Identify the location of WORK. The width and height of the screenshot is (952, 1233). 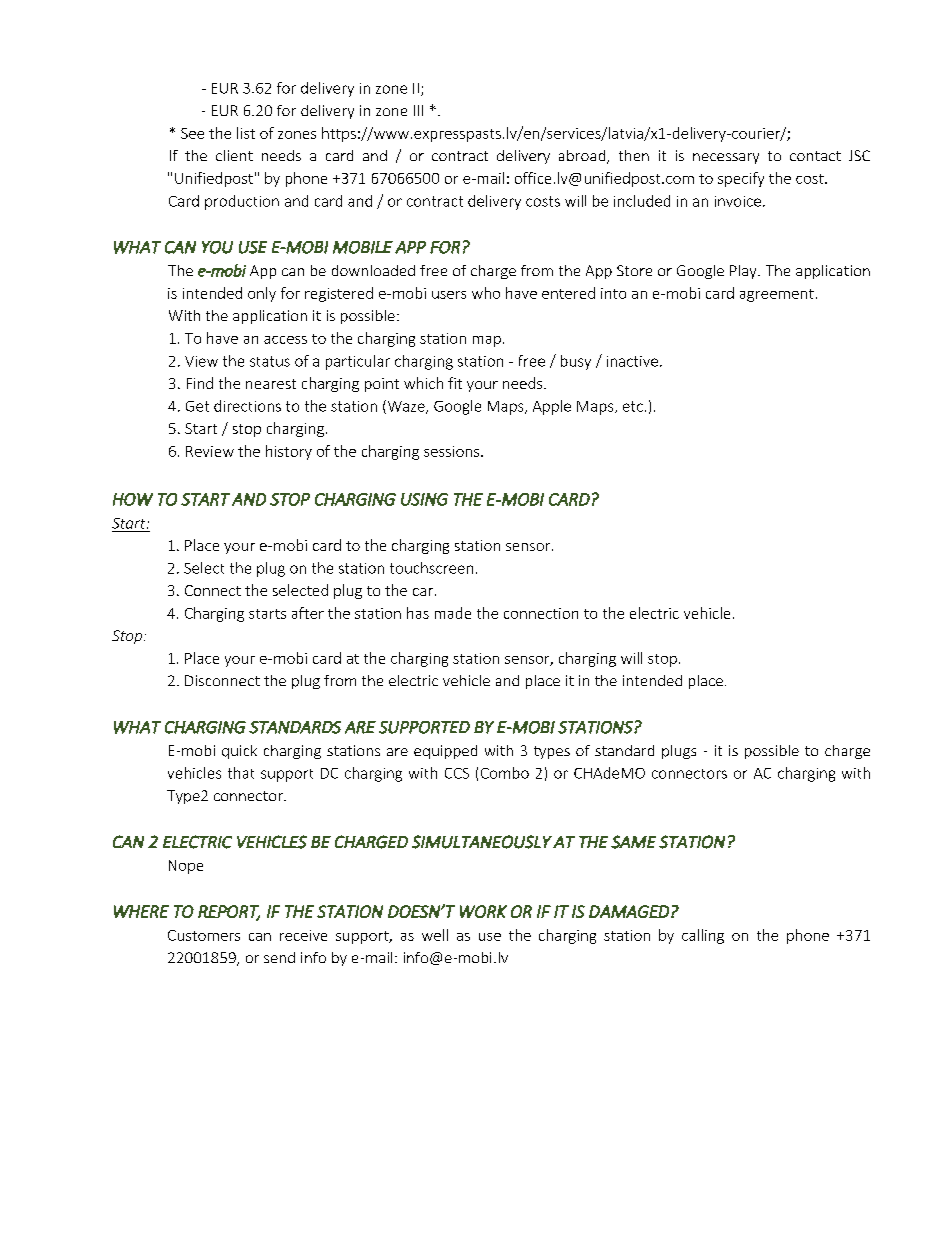
(483, 911).
